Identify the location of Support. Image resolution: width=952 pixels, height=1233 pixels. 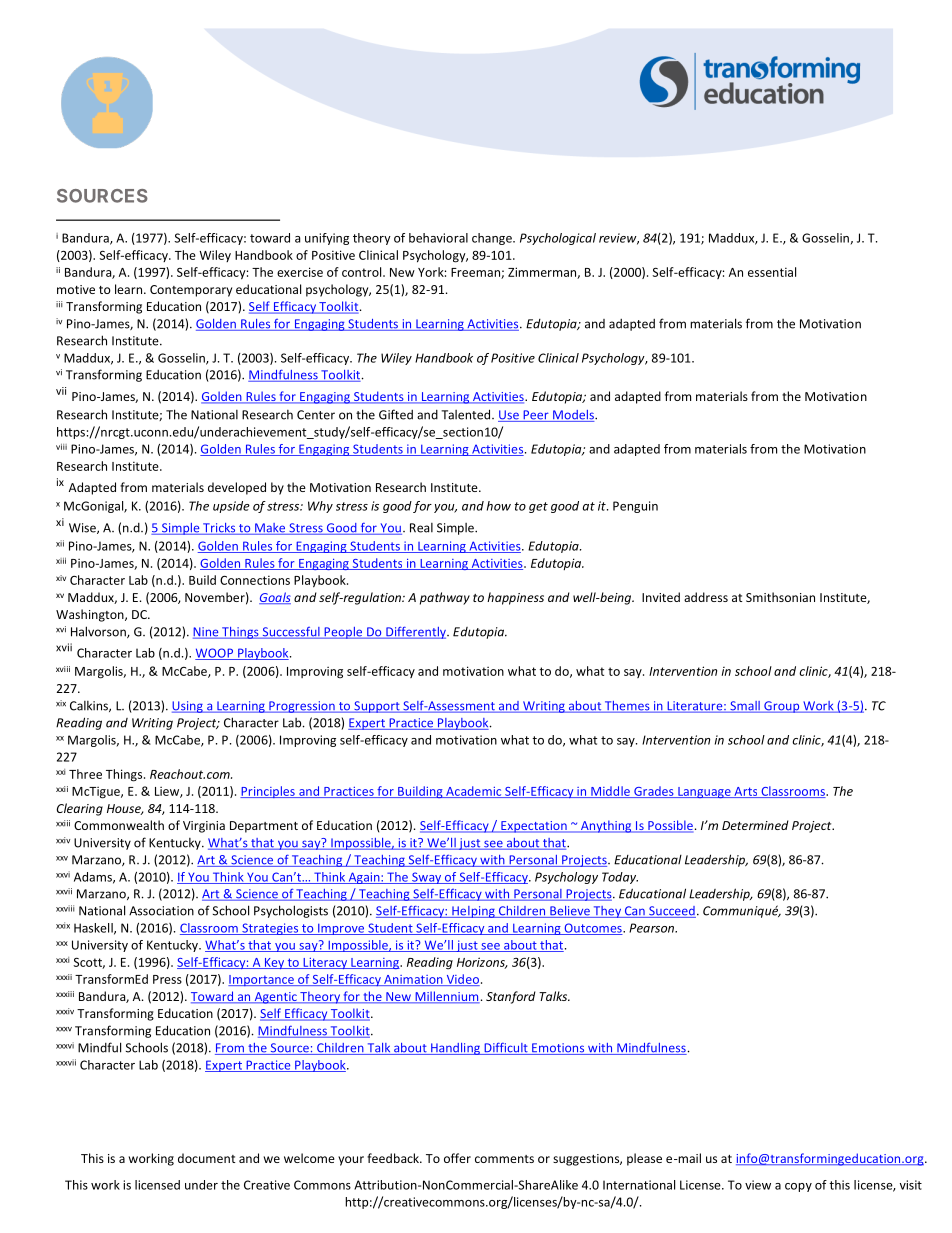
(377, 707).
